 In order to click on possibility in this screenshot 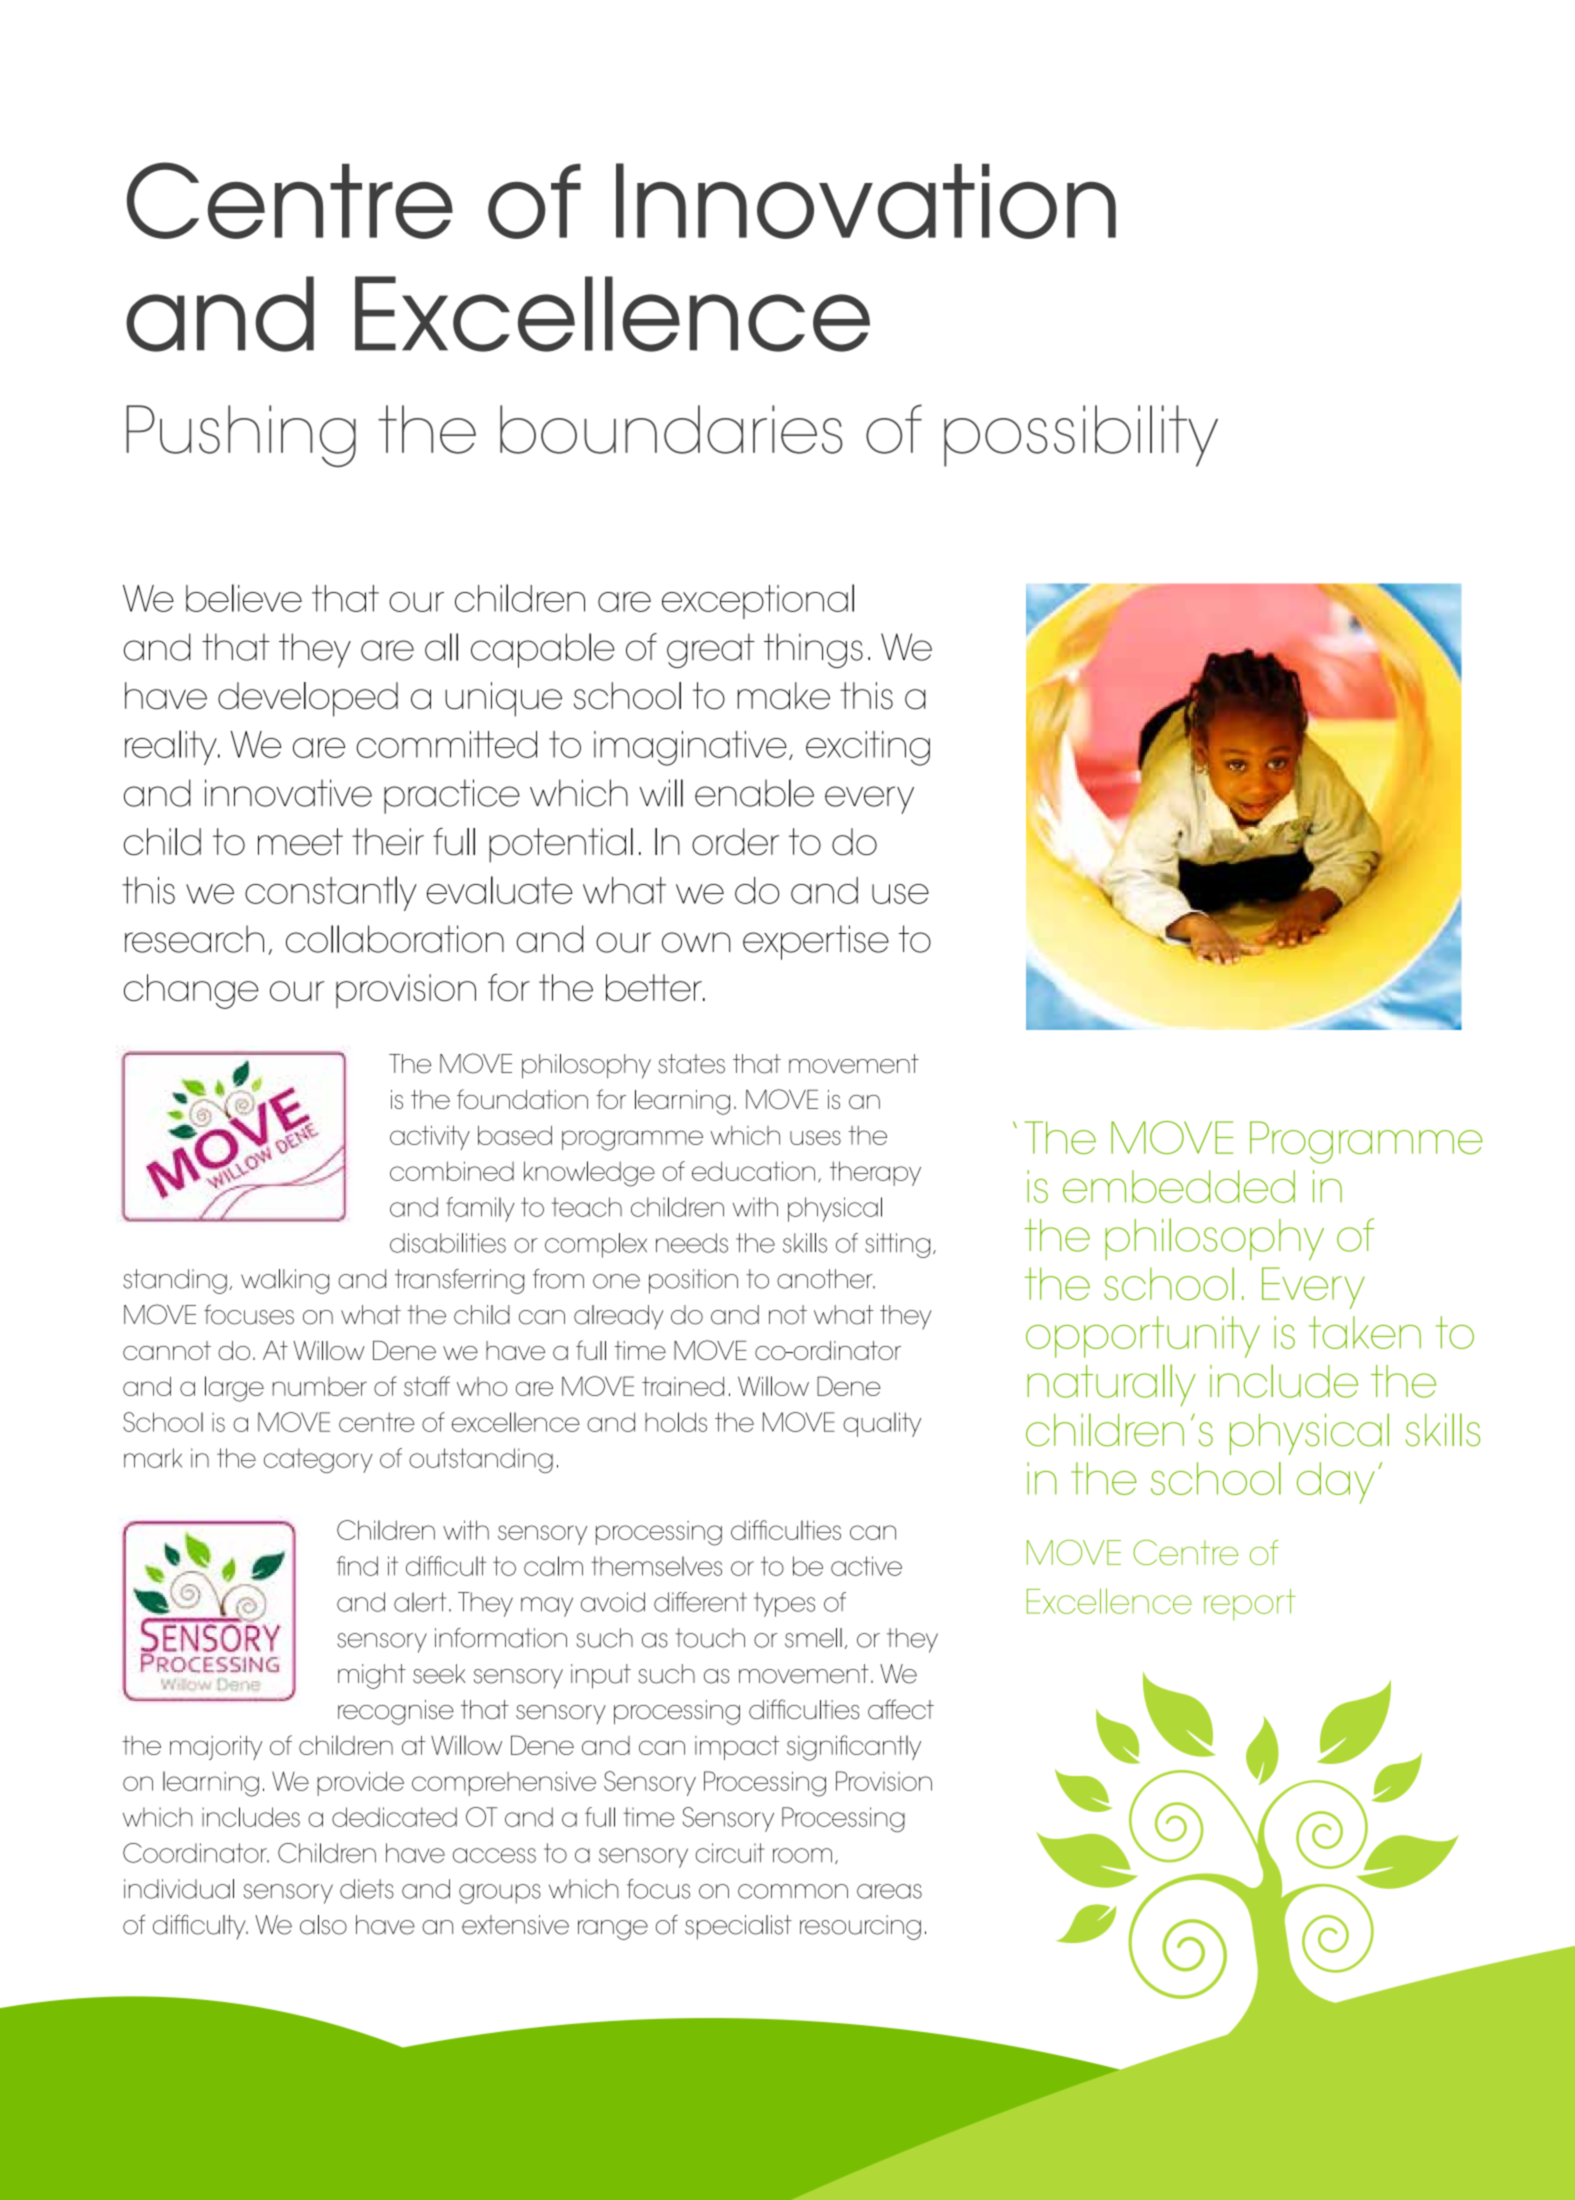, I will do `click(1081, 436)`.
